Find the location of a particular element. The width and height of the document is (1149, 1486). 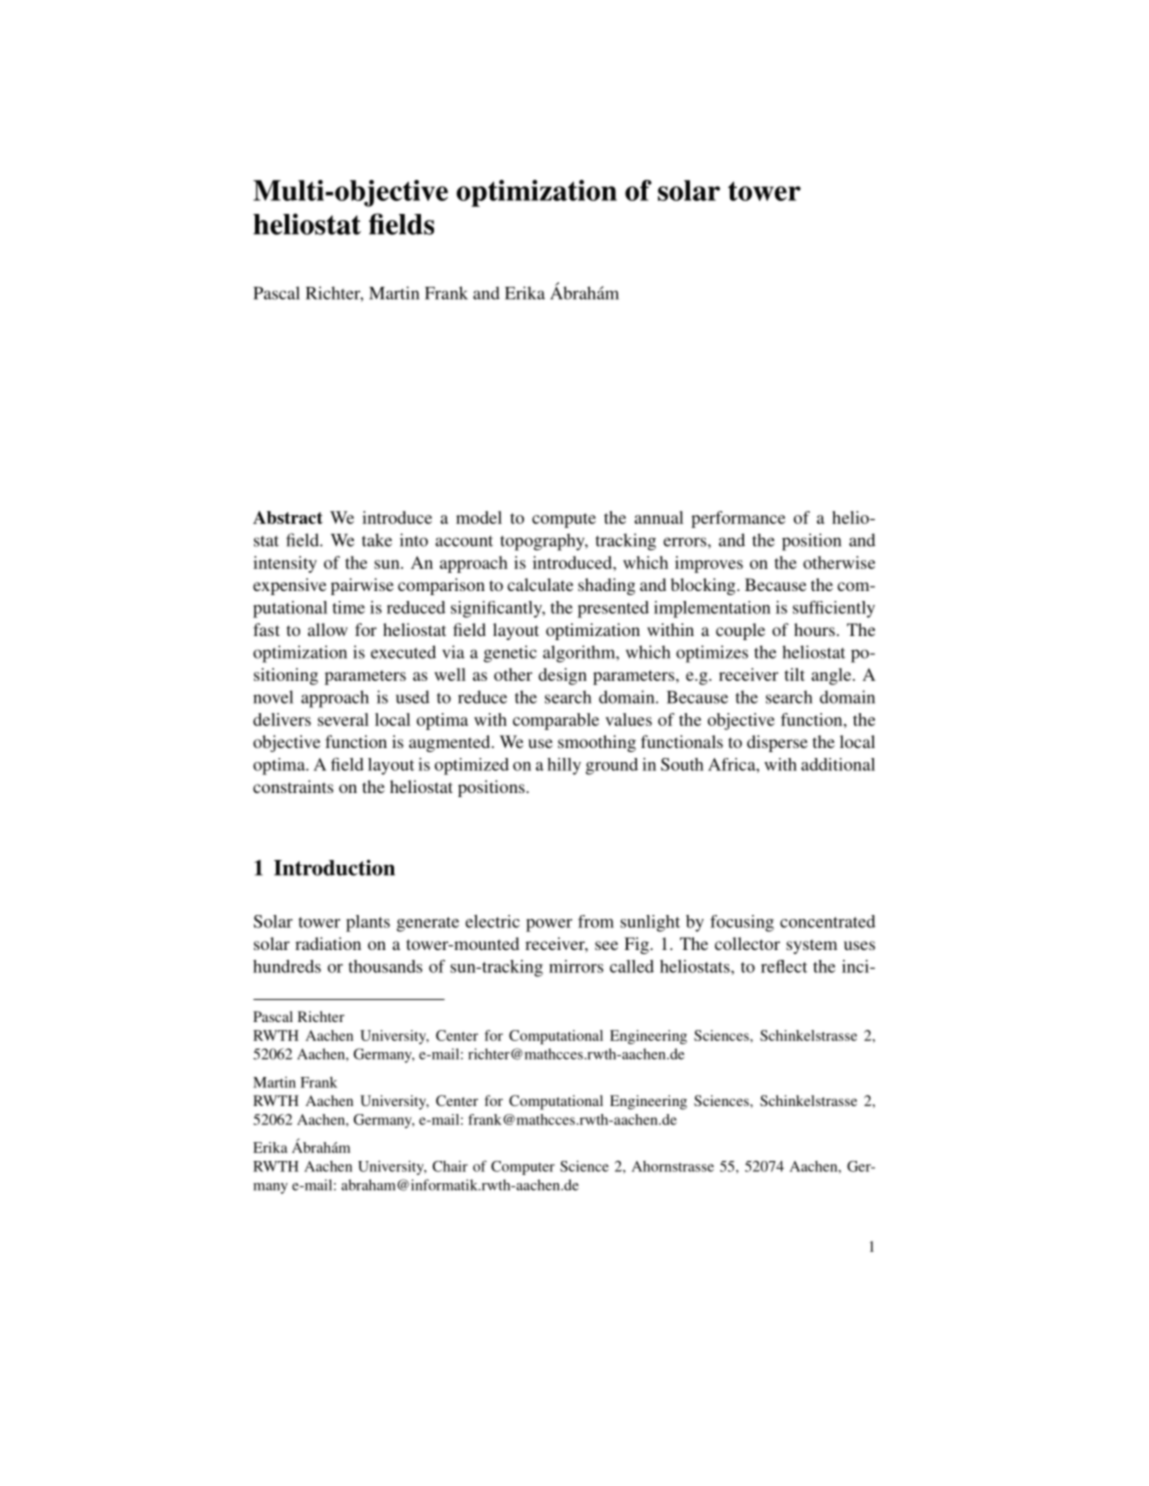

several is located at coordinates (343, 719).
